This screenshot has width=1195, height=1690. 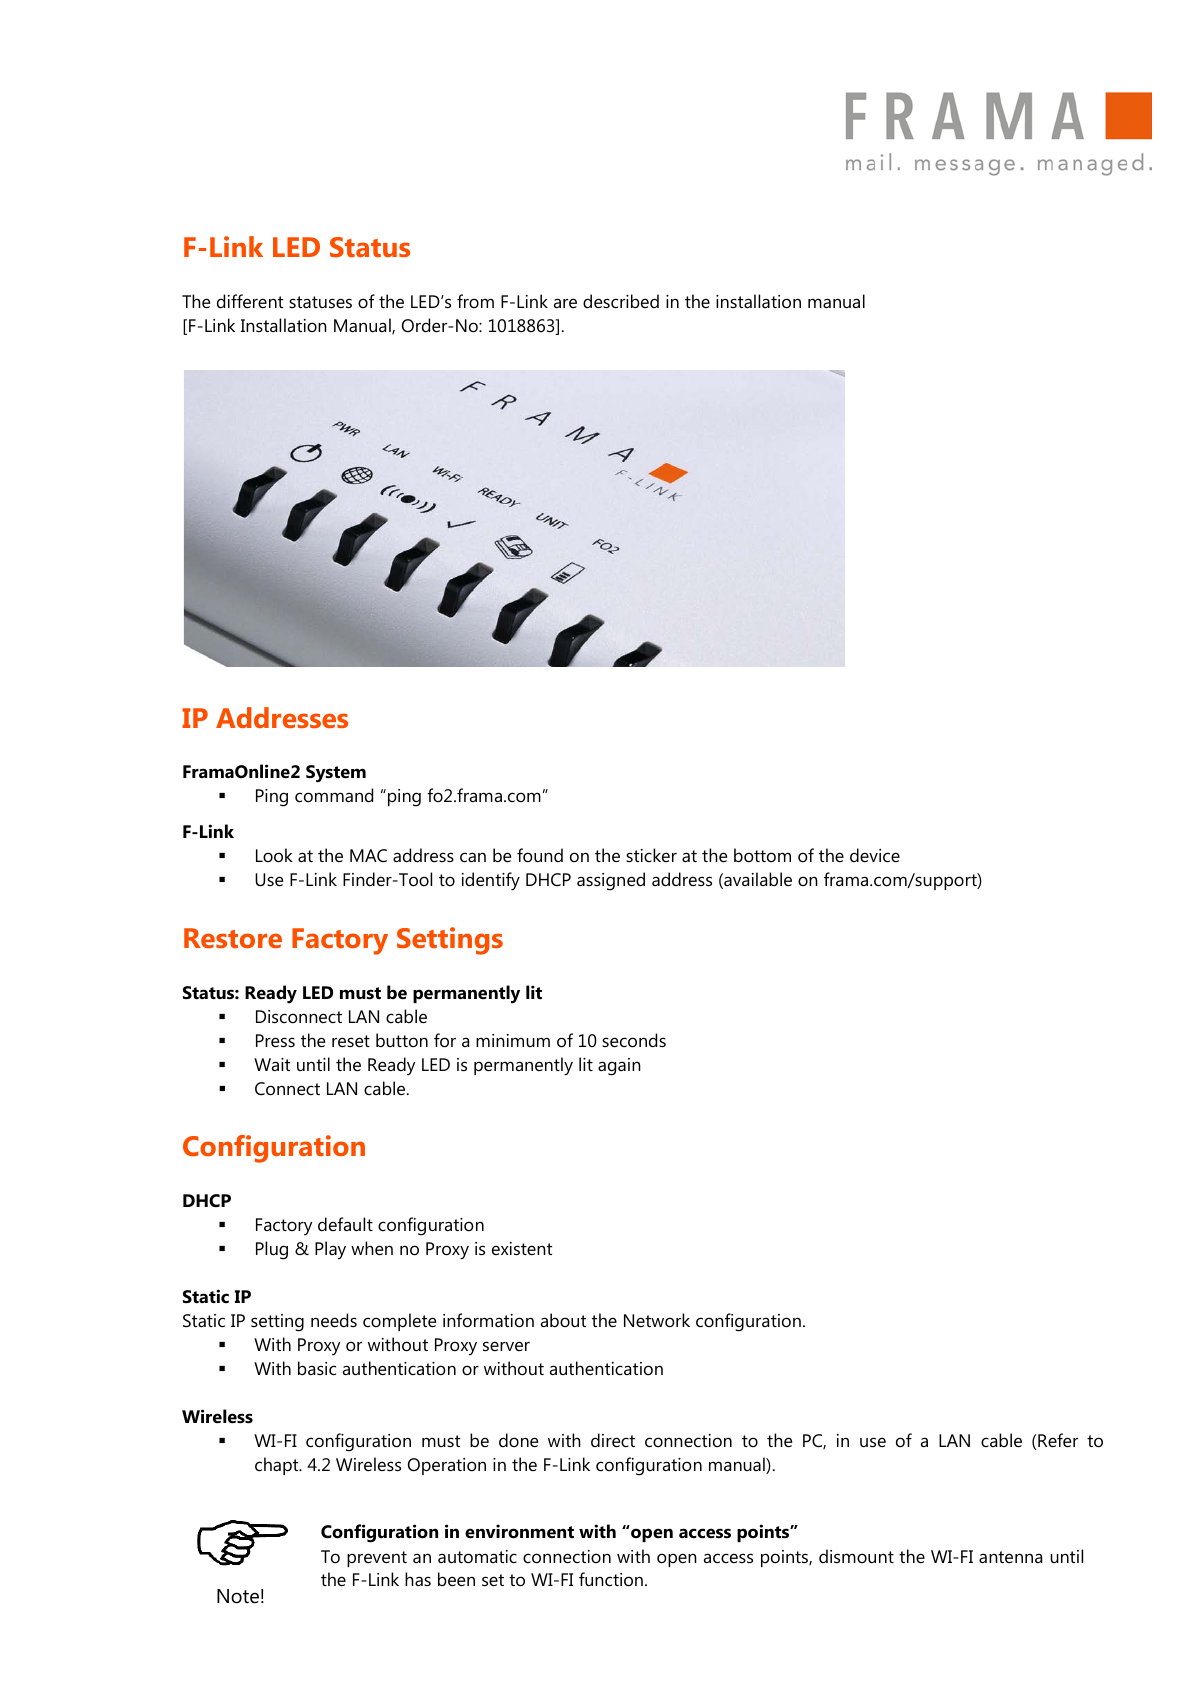 I want to click on are, so click(x=565, y=303).
